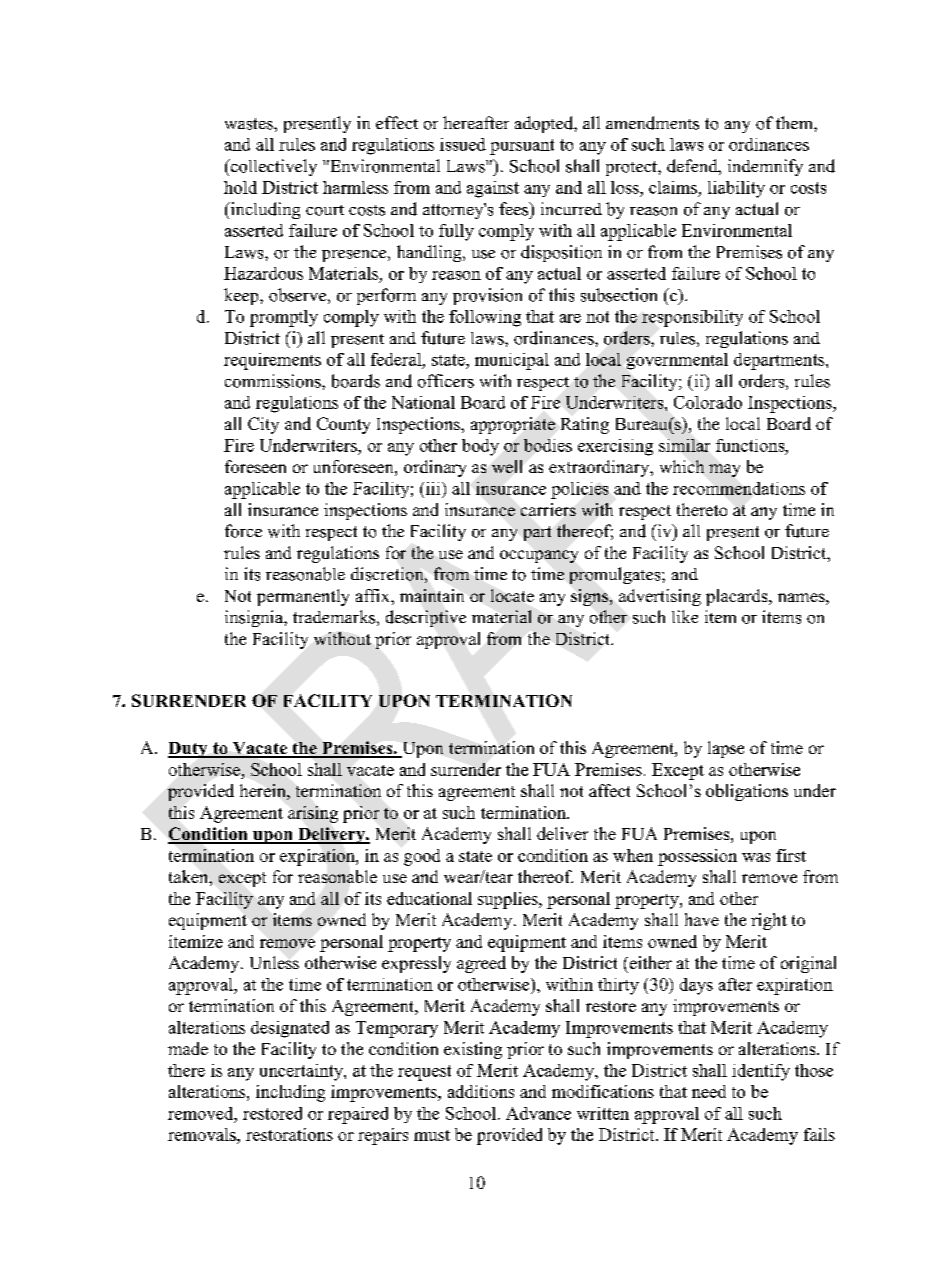 Image resolution: width=952 pixels, height=1272 pixels. Describe the element at coordinates (255, 618) in the screenshot. I see `insignia` at that location.
